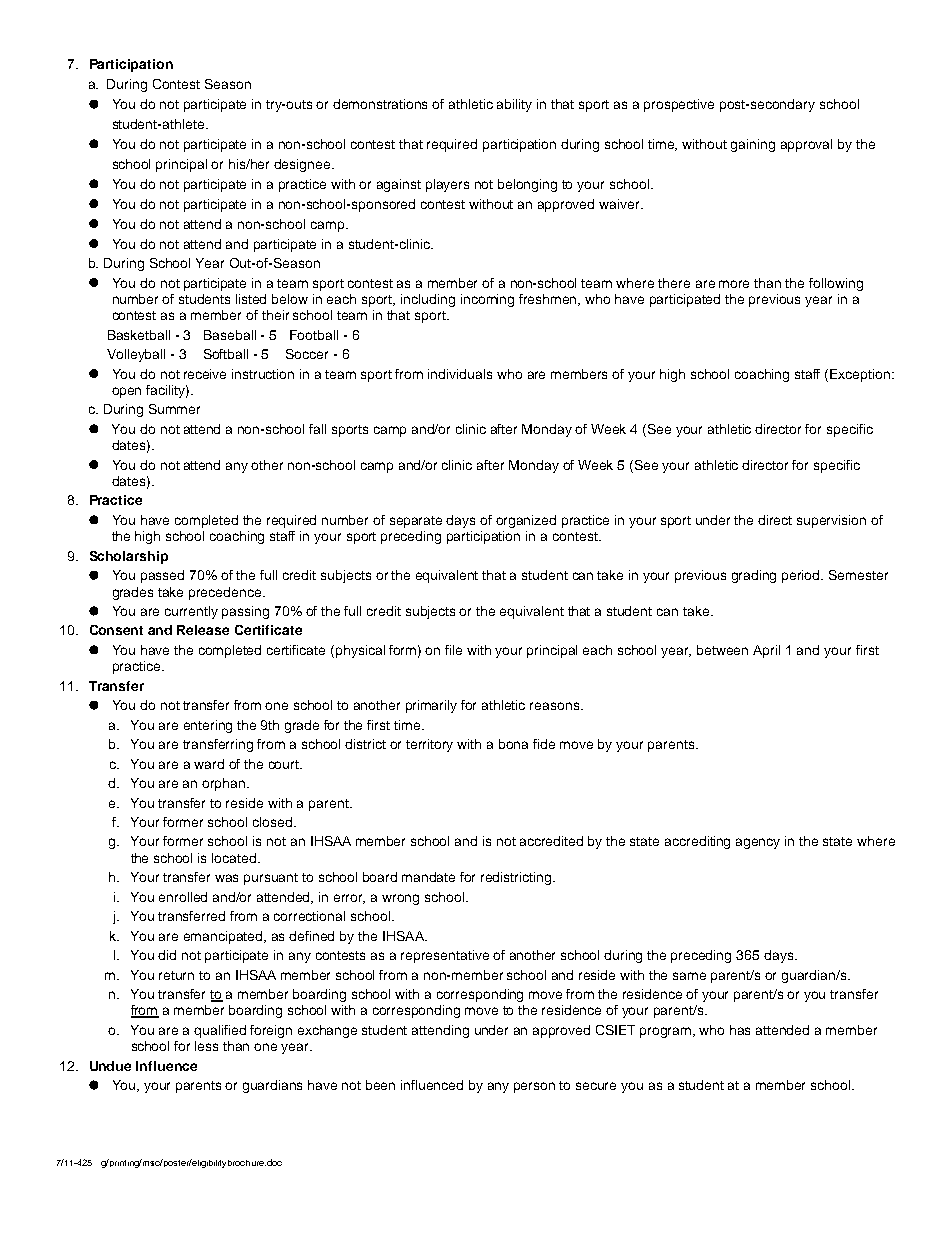  I want to click on against, so click(399, 185).
